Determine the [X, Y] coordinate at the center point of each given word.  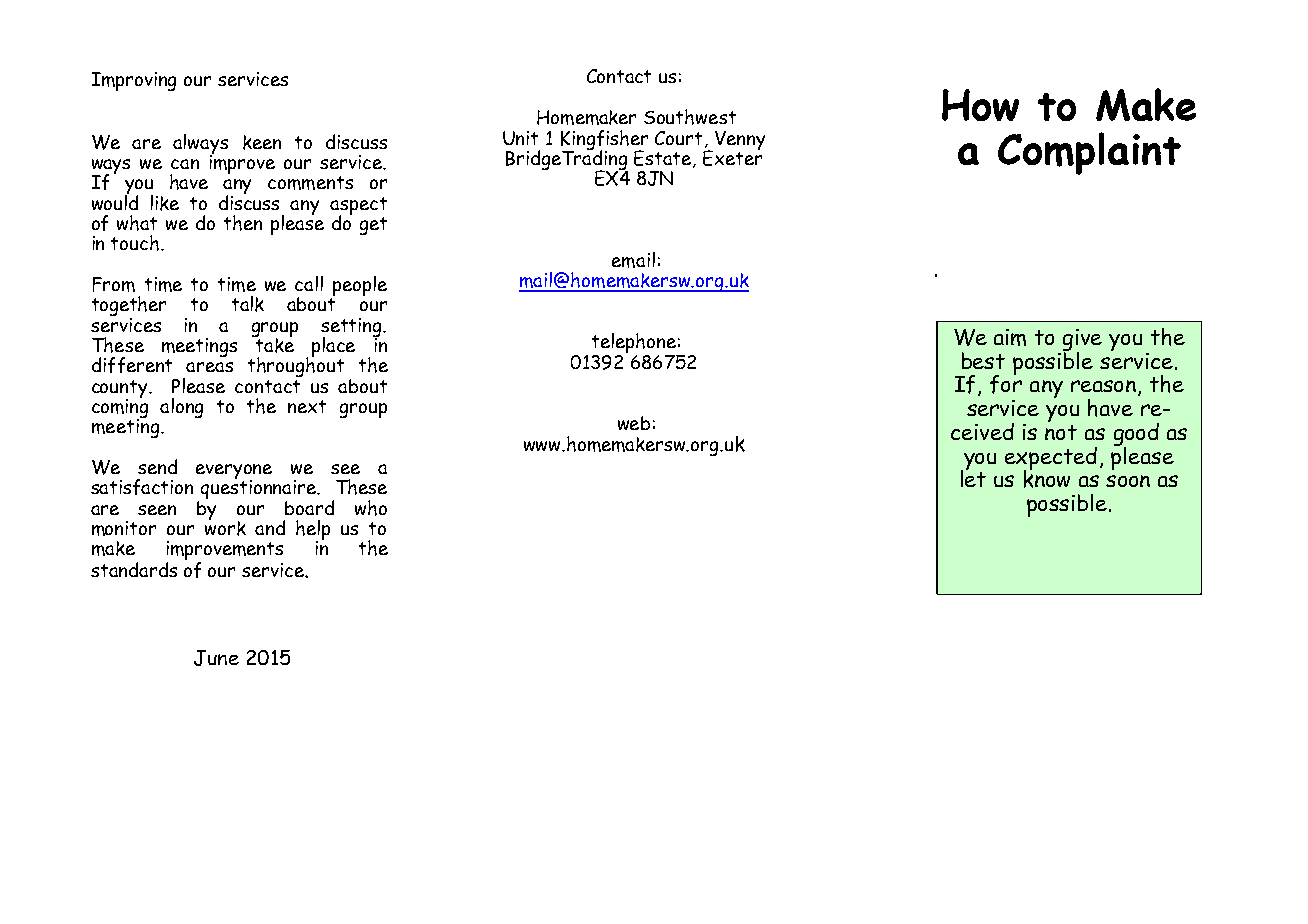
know [1047, 477]
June [216, 658]
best [983, 360]
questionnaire [260, 490]
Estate [664, 159]
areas [209, 367]
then [243, 223]
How [980, 105]
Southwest [690, 117]
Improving [134, 81]
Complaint [1089, 153]
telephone [635, 344]
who [371, 508]
